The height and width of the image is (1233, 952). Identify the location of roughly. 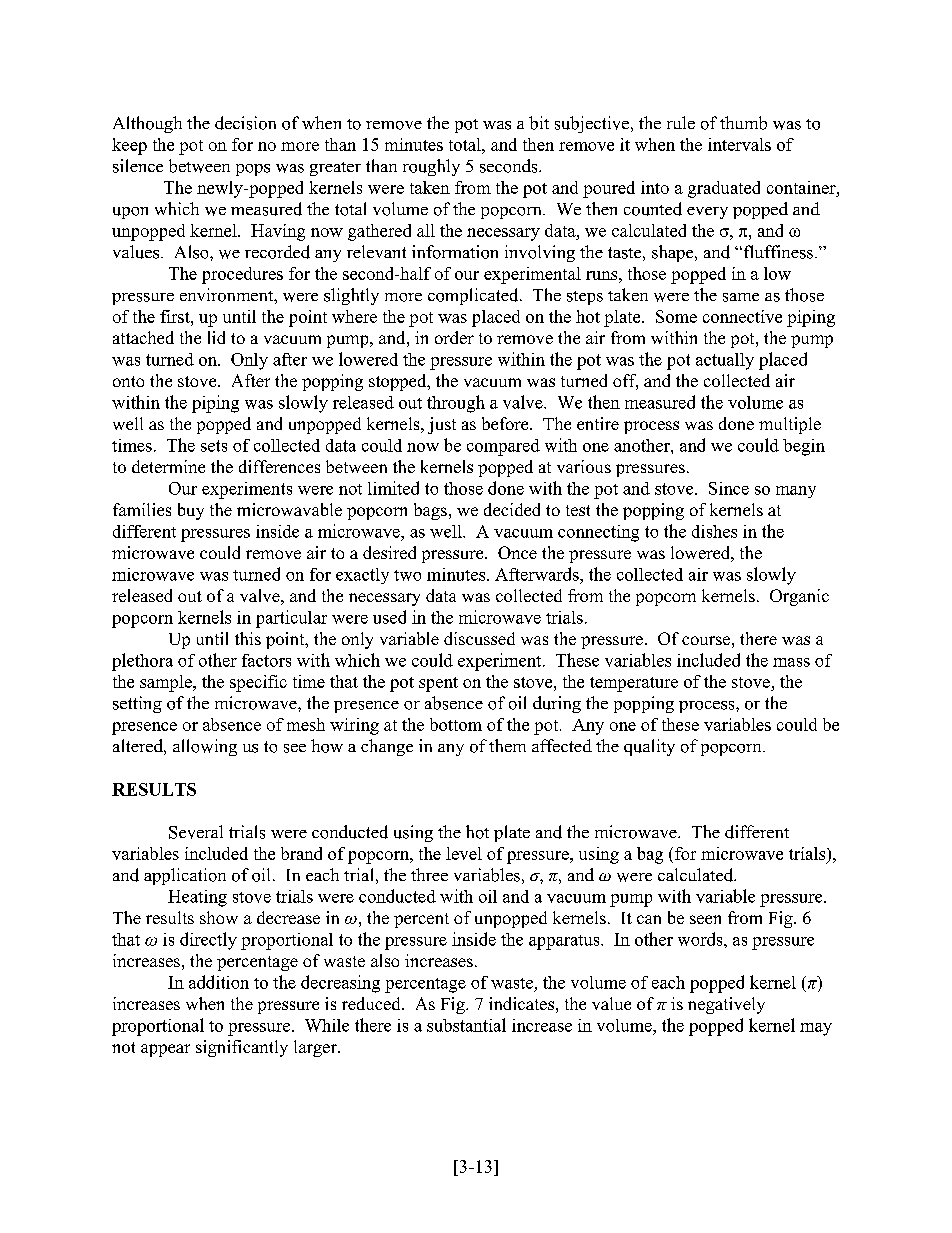
(431, 167).
